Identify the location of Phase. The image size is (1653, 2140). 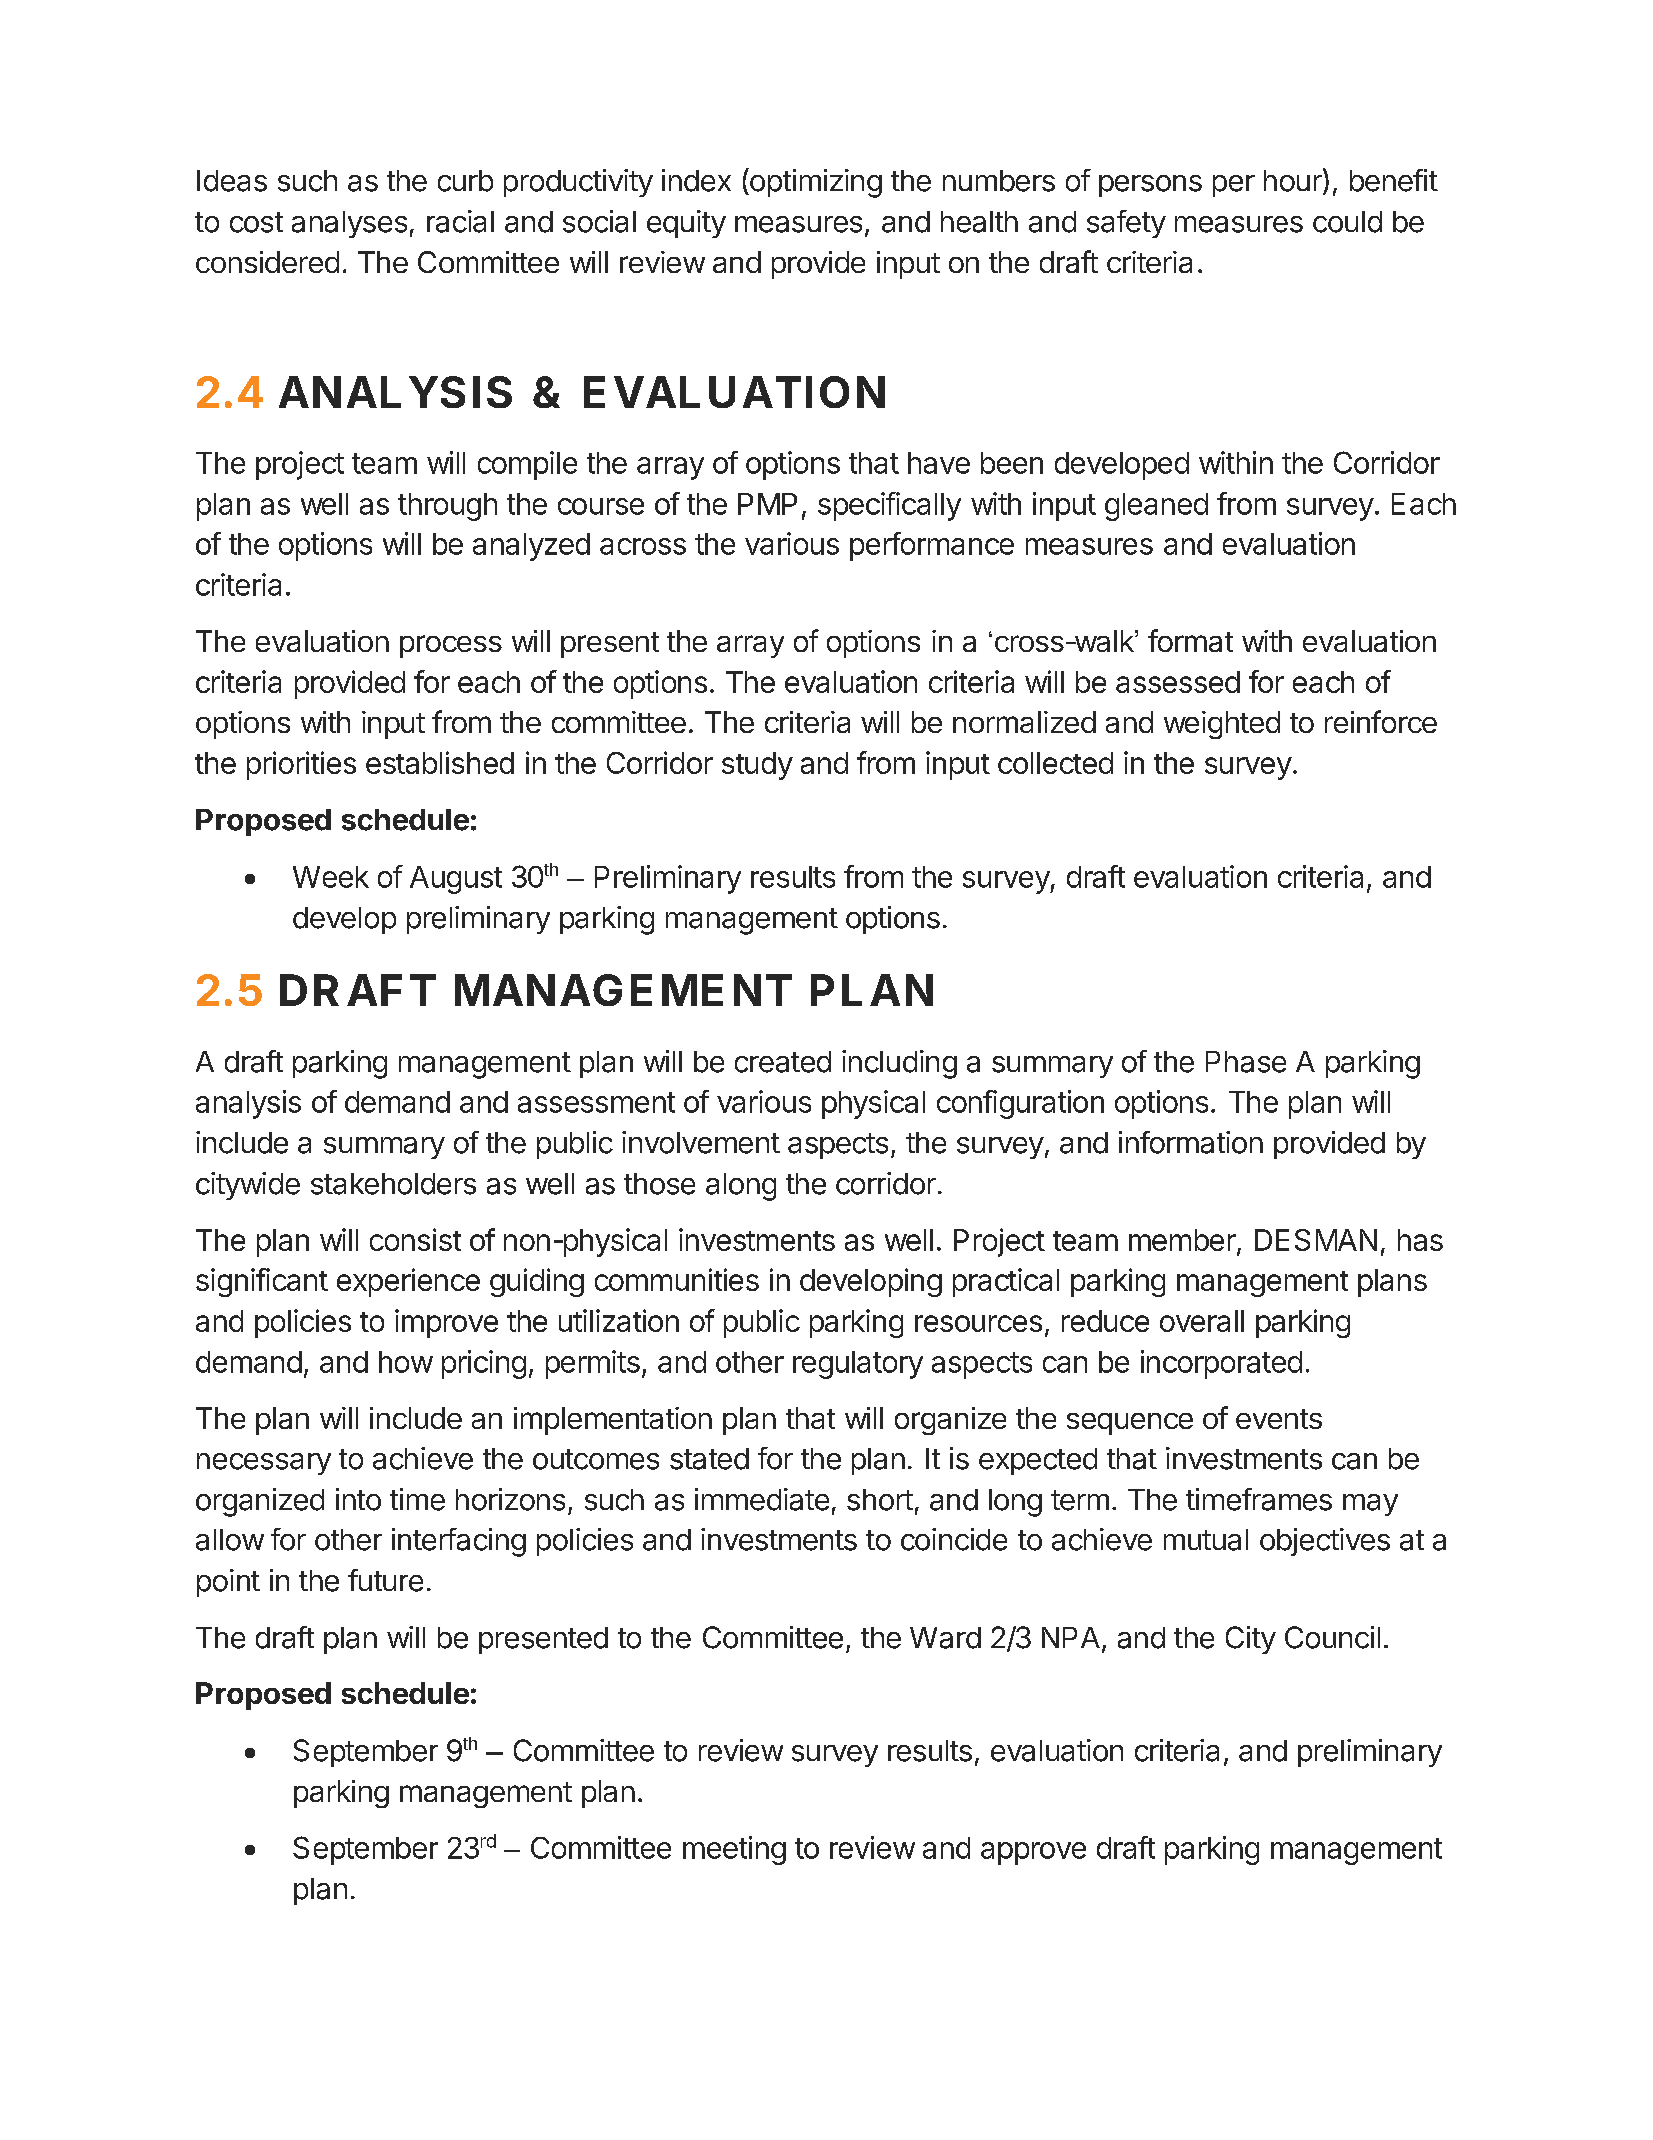
(1246, 1062).
